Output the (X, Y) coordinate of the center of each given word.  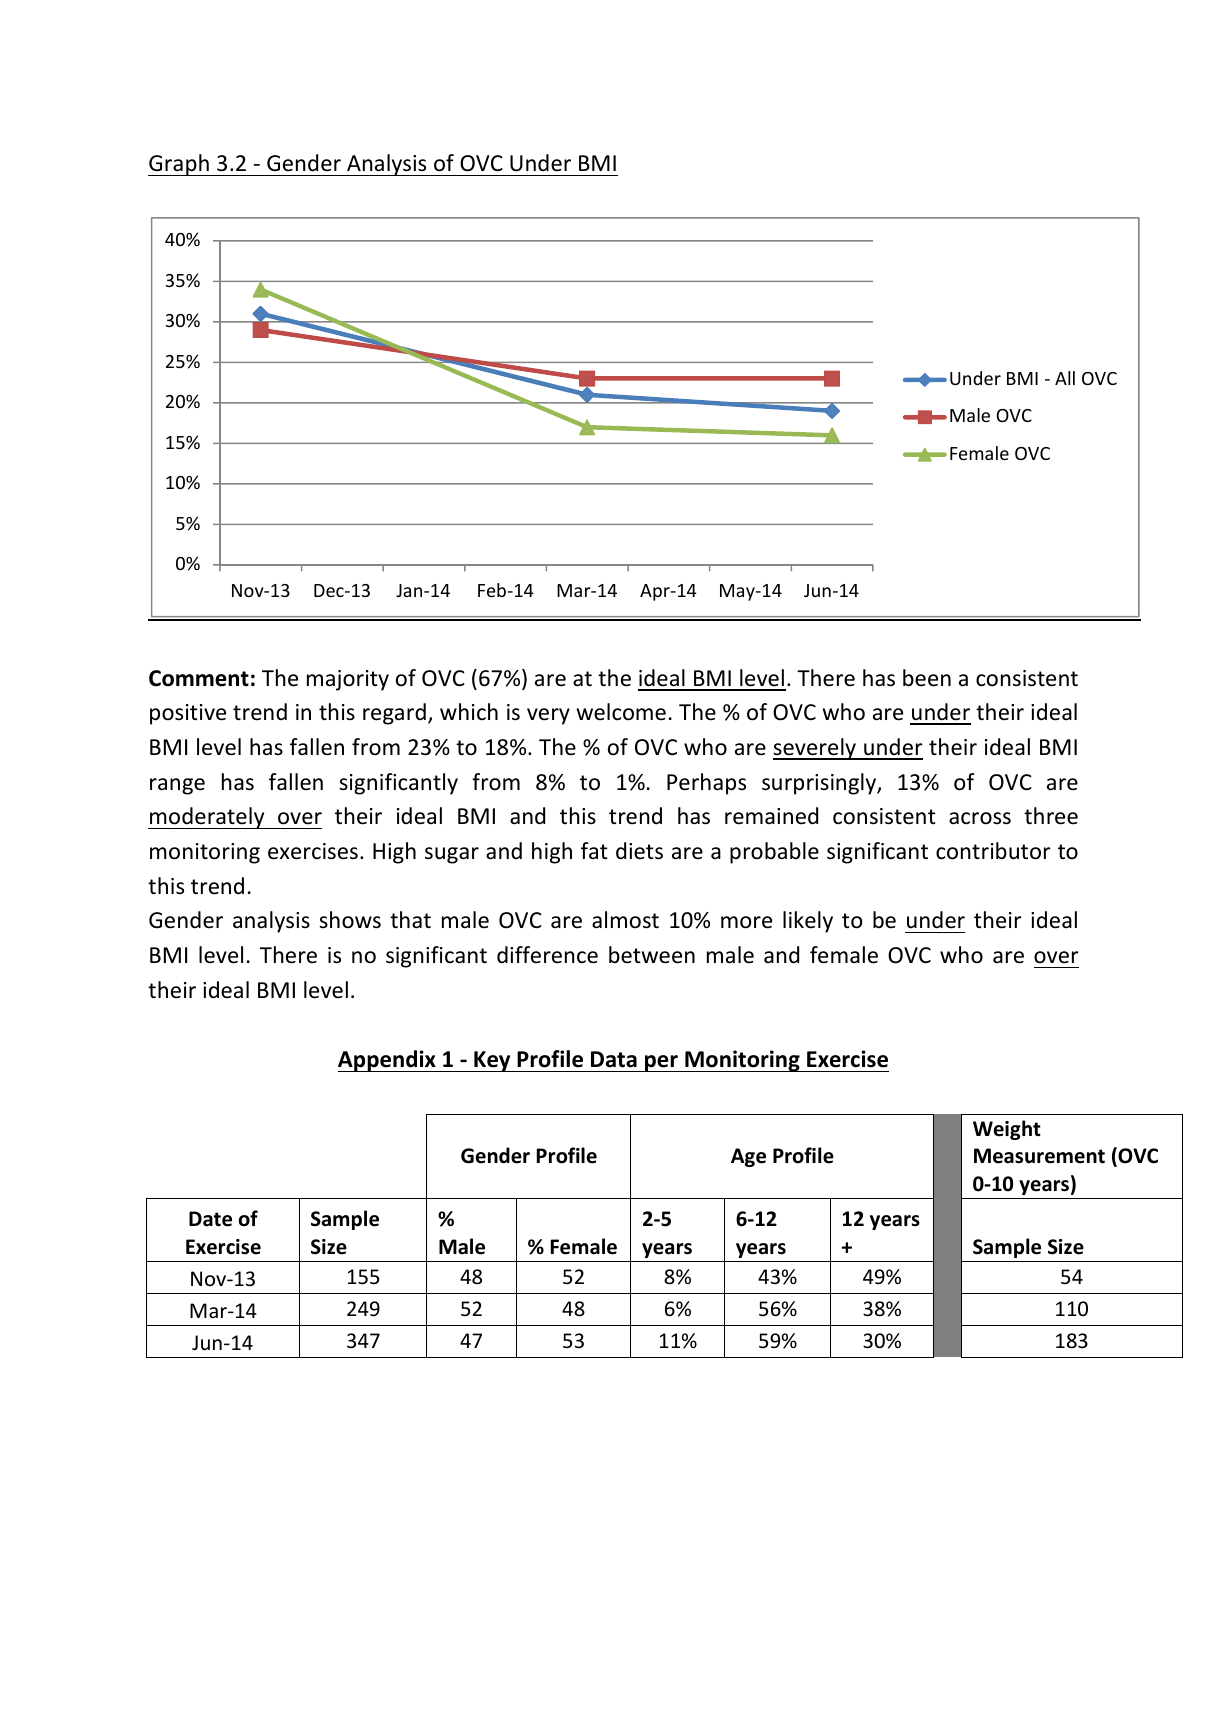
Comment (199, 678)
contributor (993, 851)
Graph (179, 165)
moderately (207, 818)
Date (210, 1219)
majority (348, 680)
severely (815, 749)
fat (594, 850)
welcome (621, 712)
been (927, 678)
